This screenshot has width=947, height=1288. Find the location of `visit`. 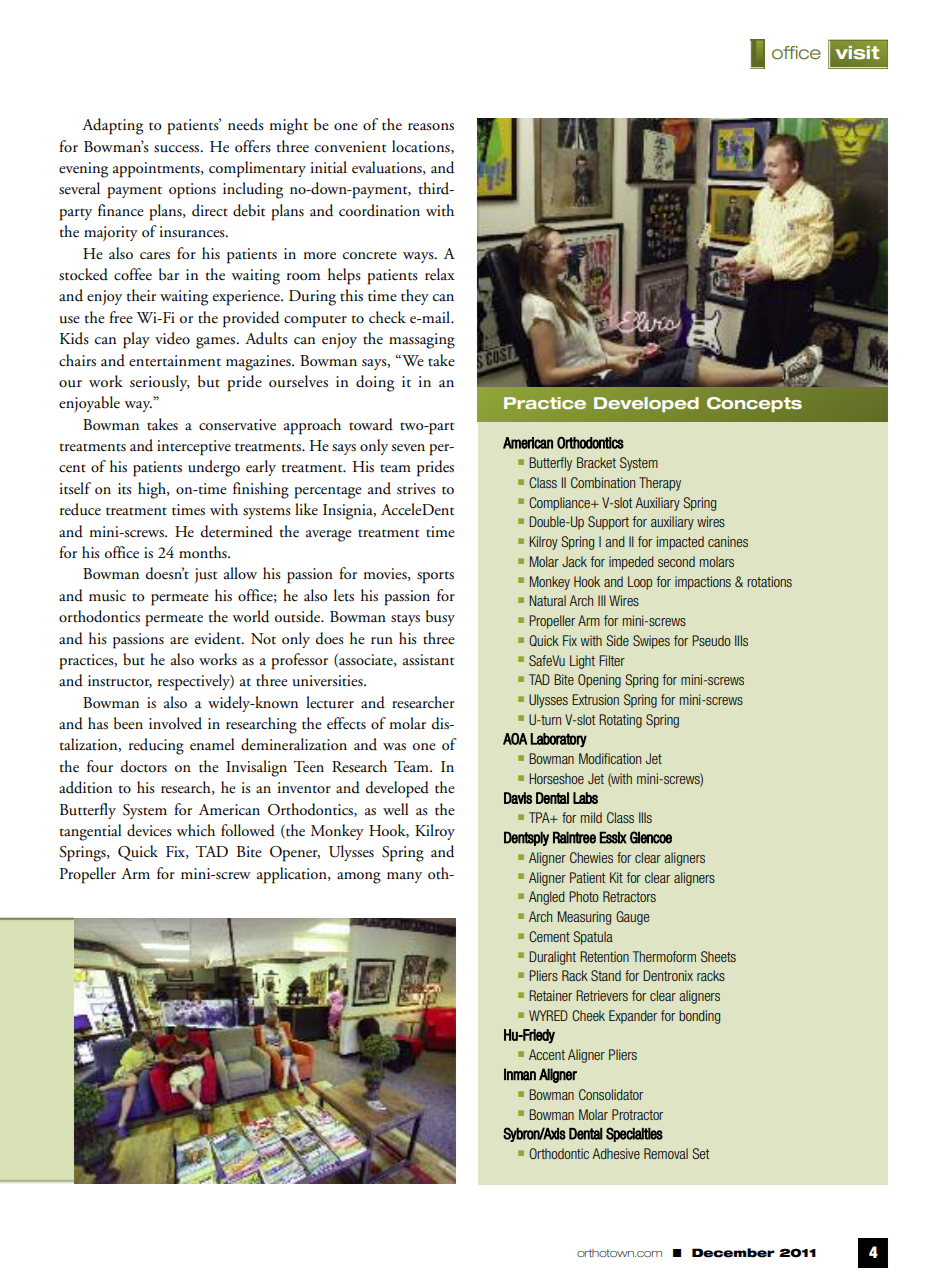

visit is located at coordinates (857, 53).
